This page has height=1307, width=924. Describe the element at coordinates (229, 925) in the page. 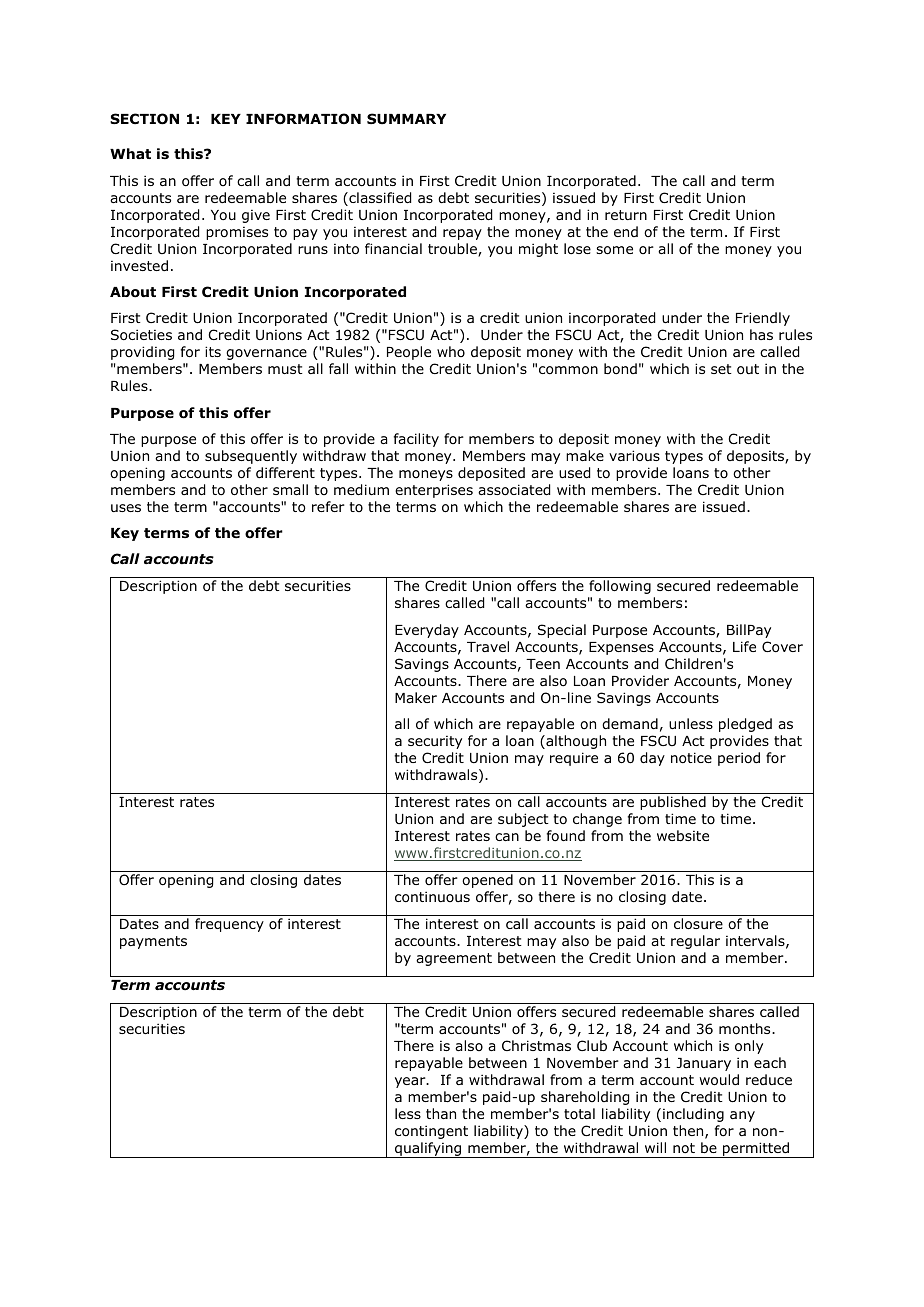

I see `frequency` at that location.
